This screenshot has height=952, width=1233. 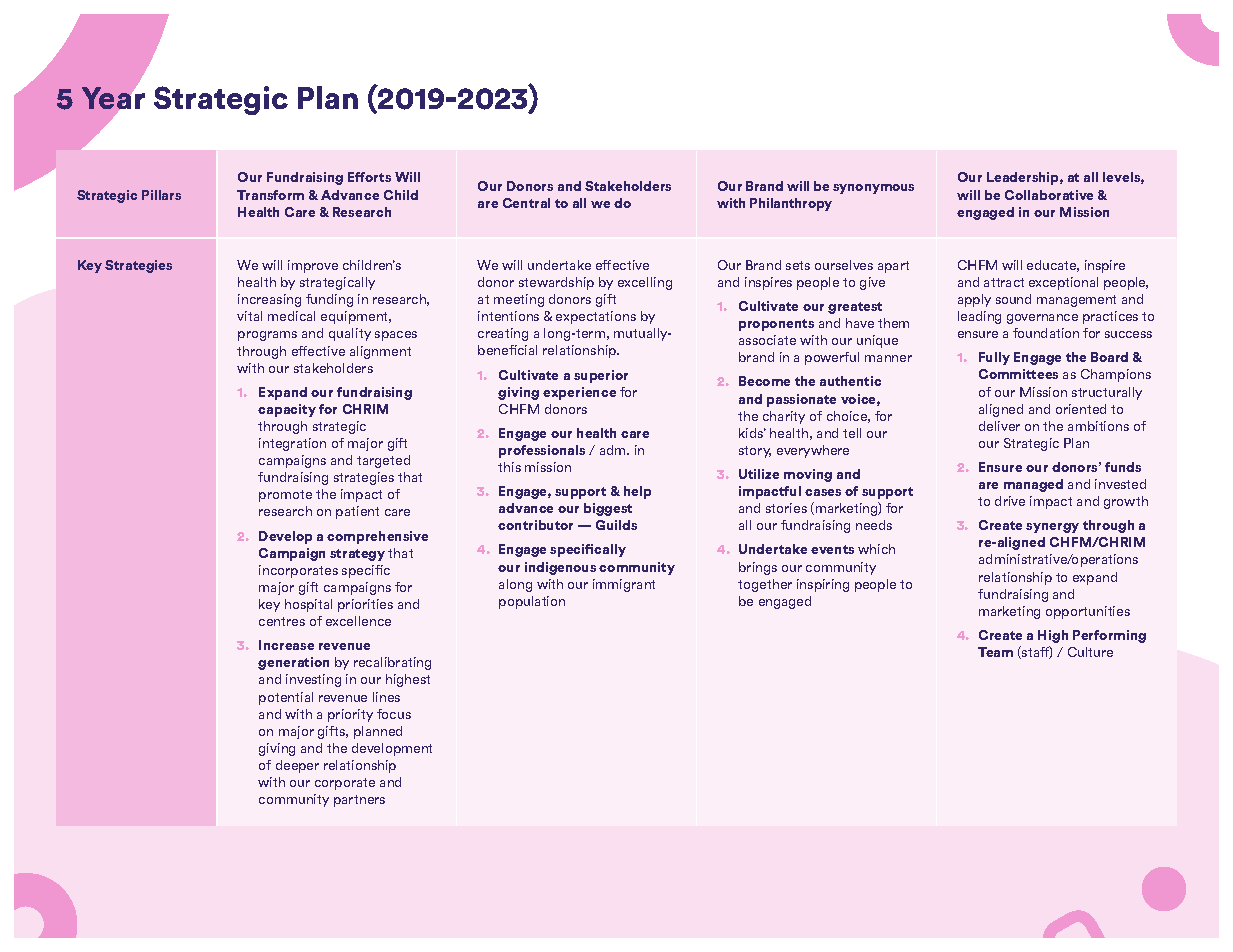 I want to click on help, so click(x=637, y=492).
